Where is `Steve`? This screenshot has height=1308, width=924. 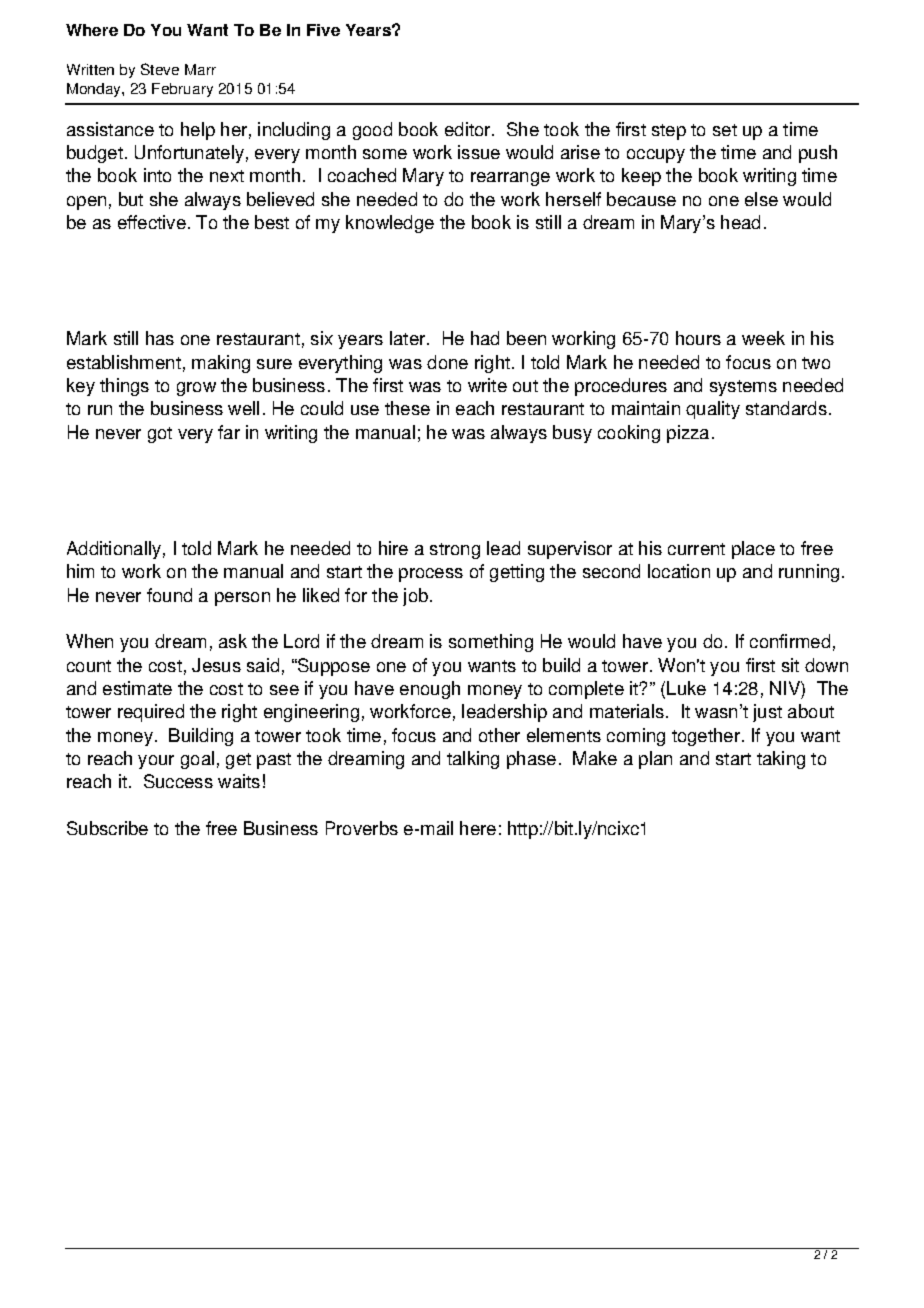 Steve is located at coordinates (160, 69).
